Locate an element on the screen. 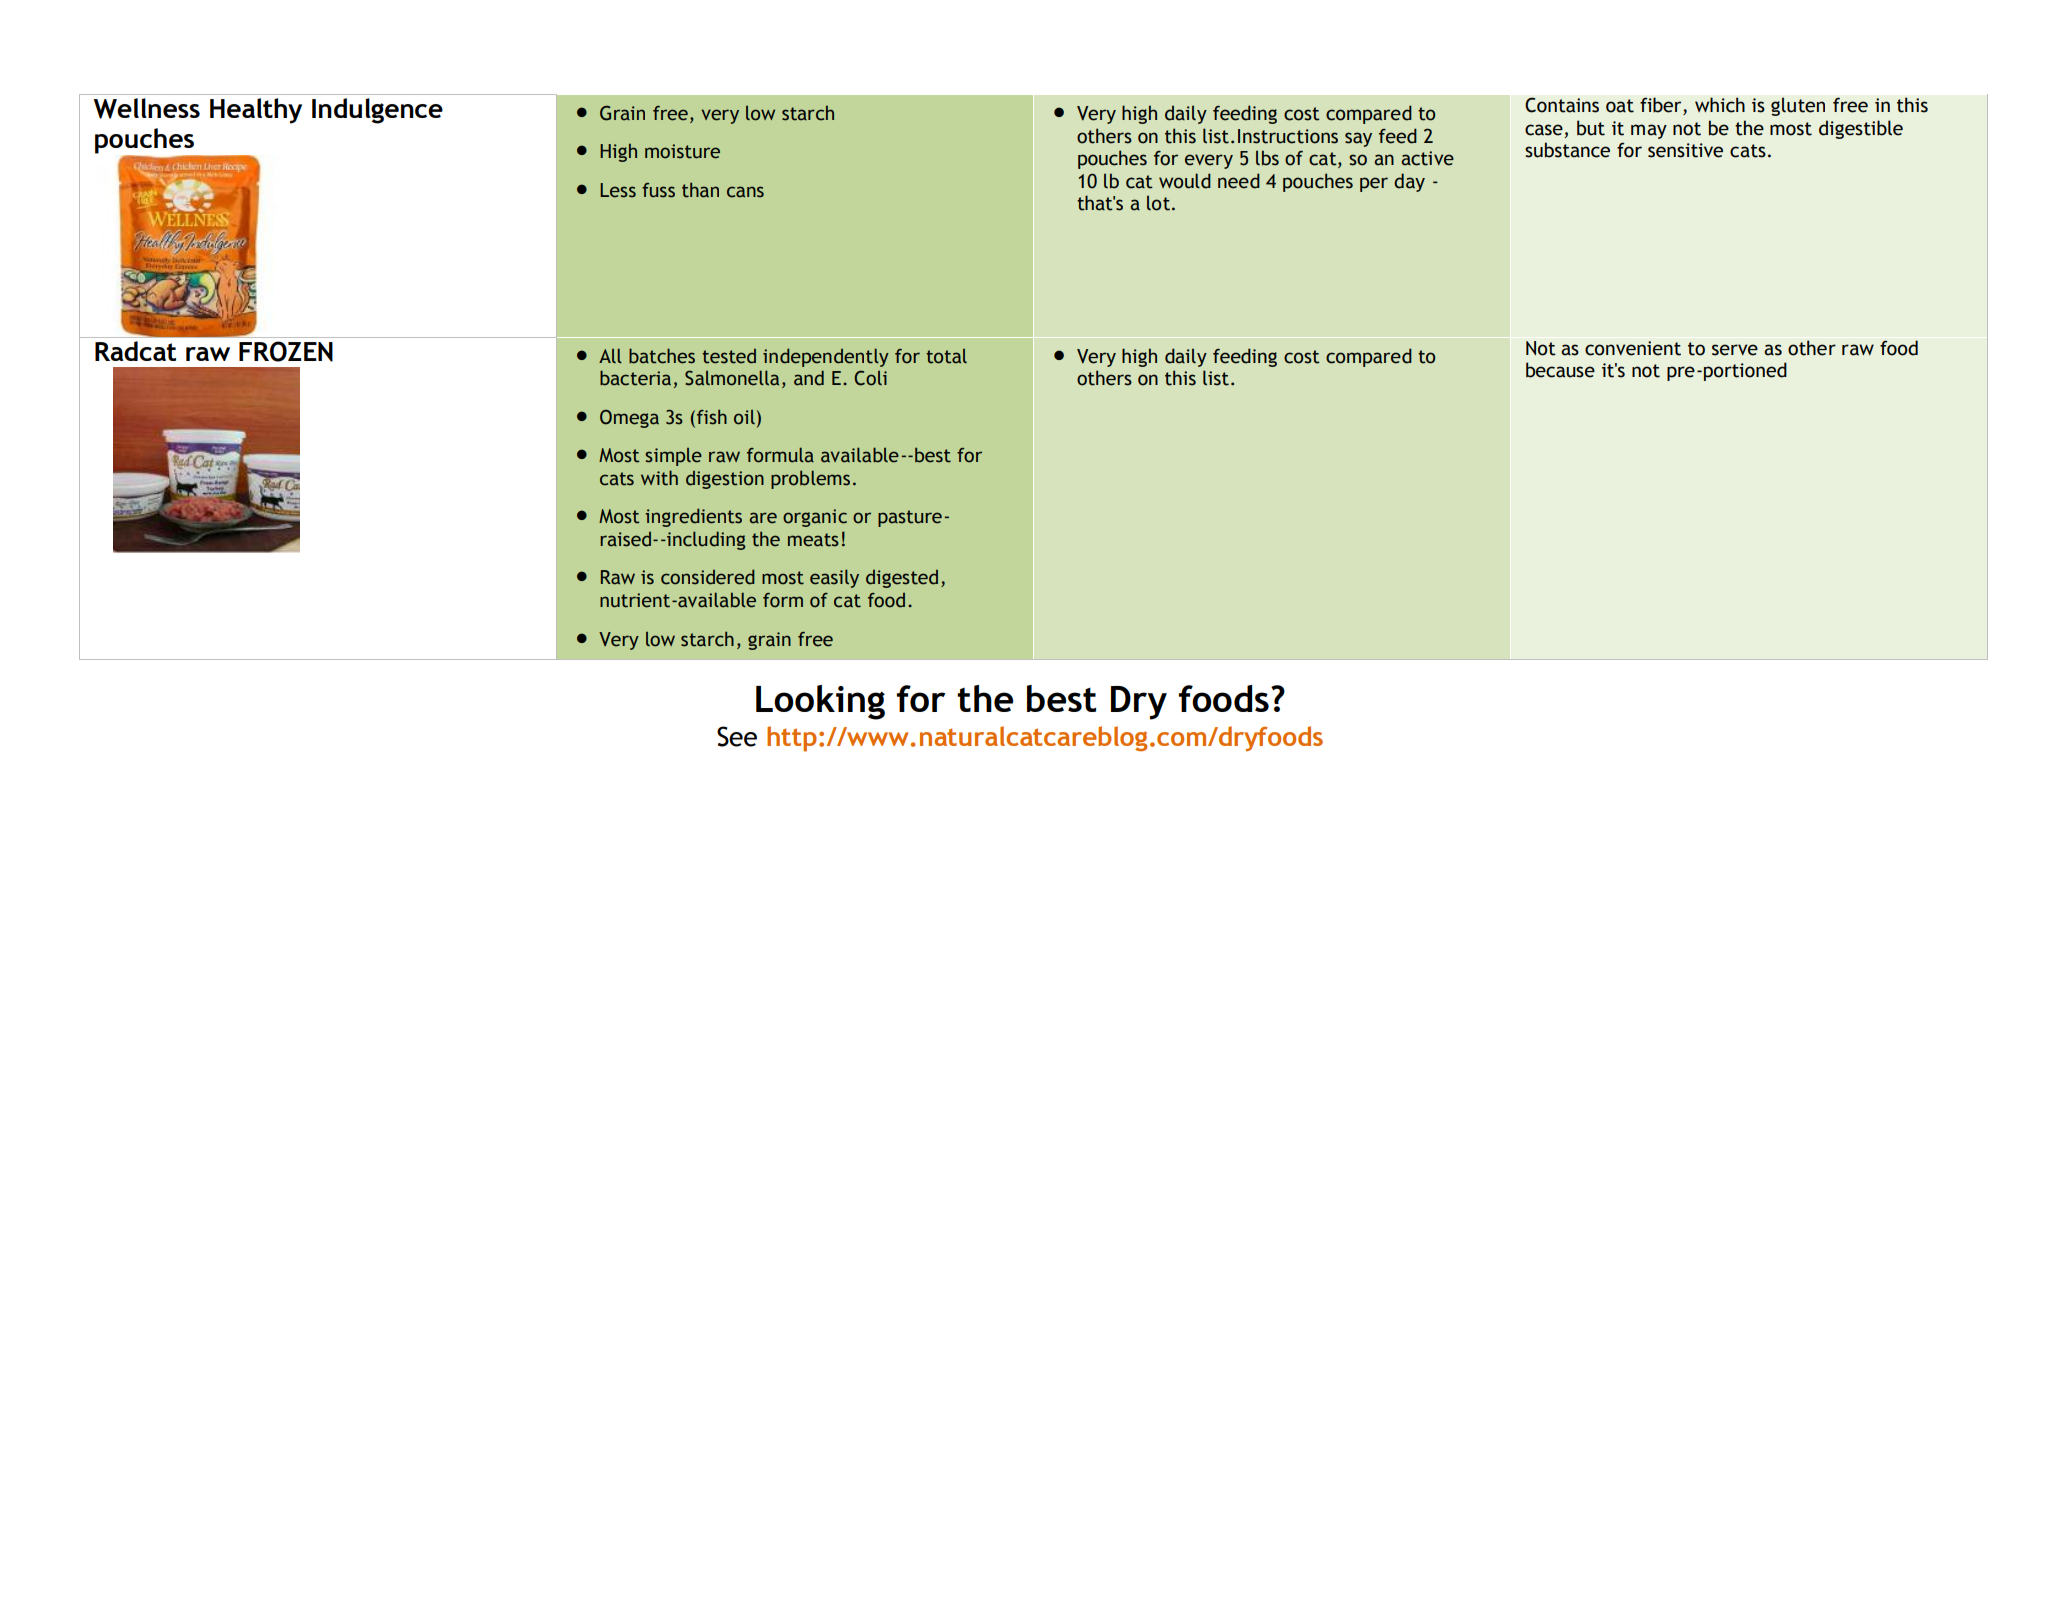 Image resolution: width=2067 pixels, height=1597 pixels. convenient is located at coordinates (1633, 348).
